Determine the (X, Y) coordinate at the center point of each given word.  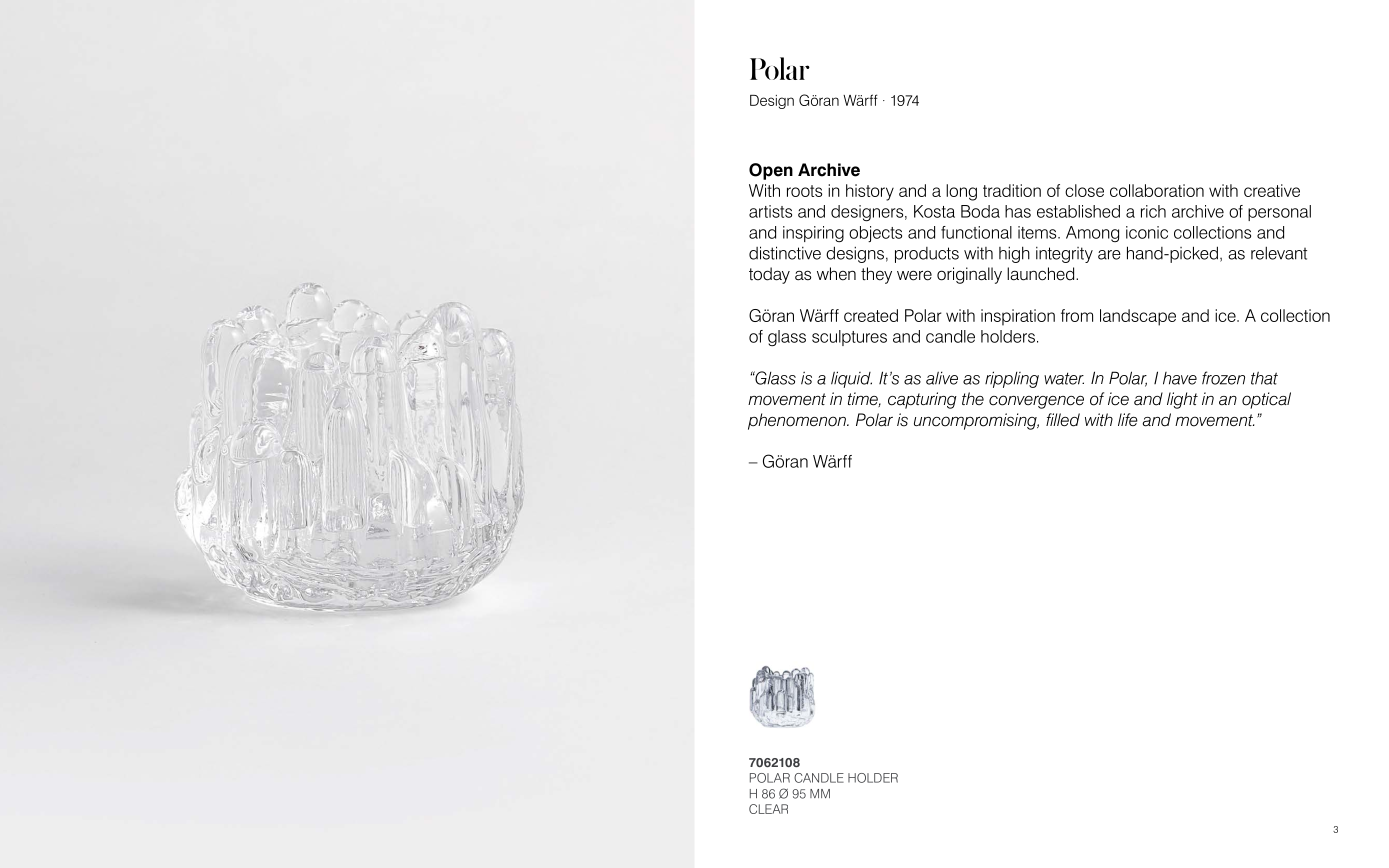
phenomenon (798, 421)
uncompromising (976, 421)
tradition (1012, 190)
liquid (851, 379)
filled (1063, 420)
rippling (1012, 379)
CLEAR (768, 809)
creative (1272, 190)
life (1128, 419)
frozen (1223, 378)
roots (804, 191)
